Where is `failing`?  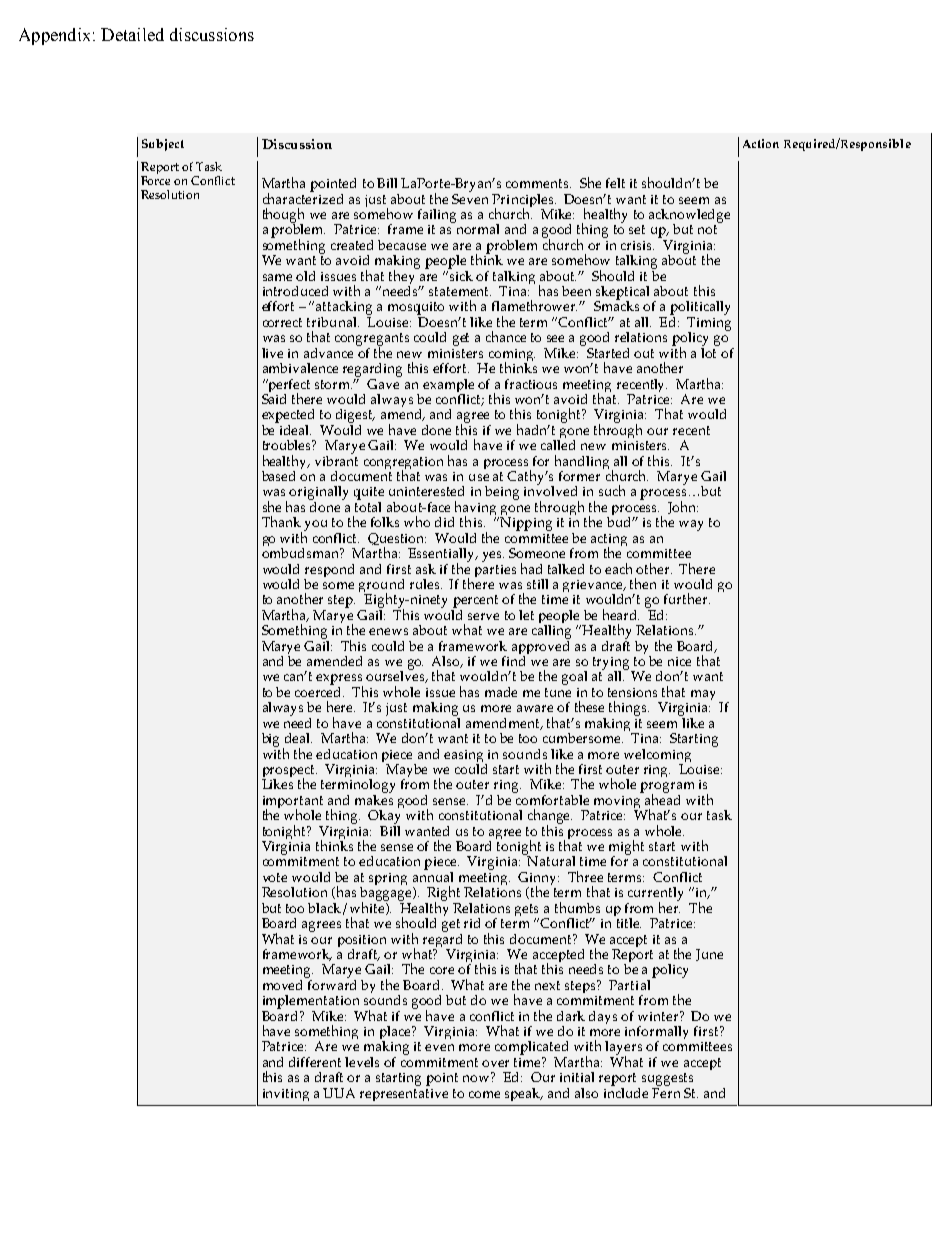 failing is located at coordinates (437, 216).
